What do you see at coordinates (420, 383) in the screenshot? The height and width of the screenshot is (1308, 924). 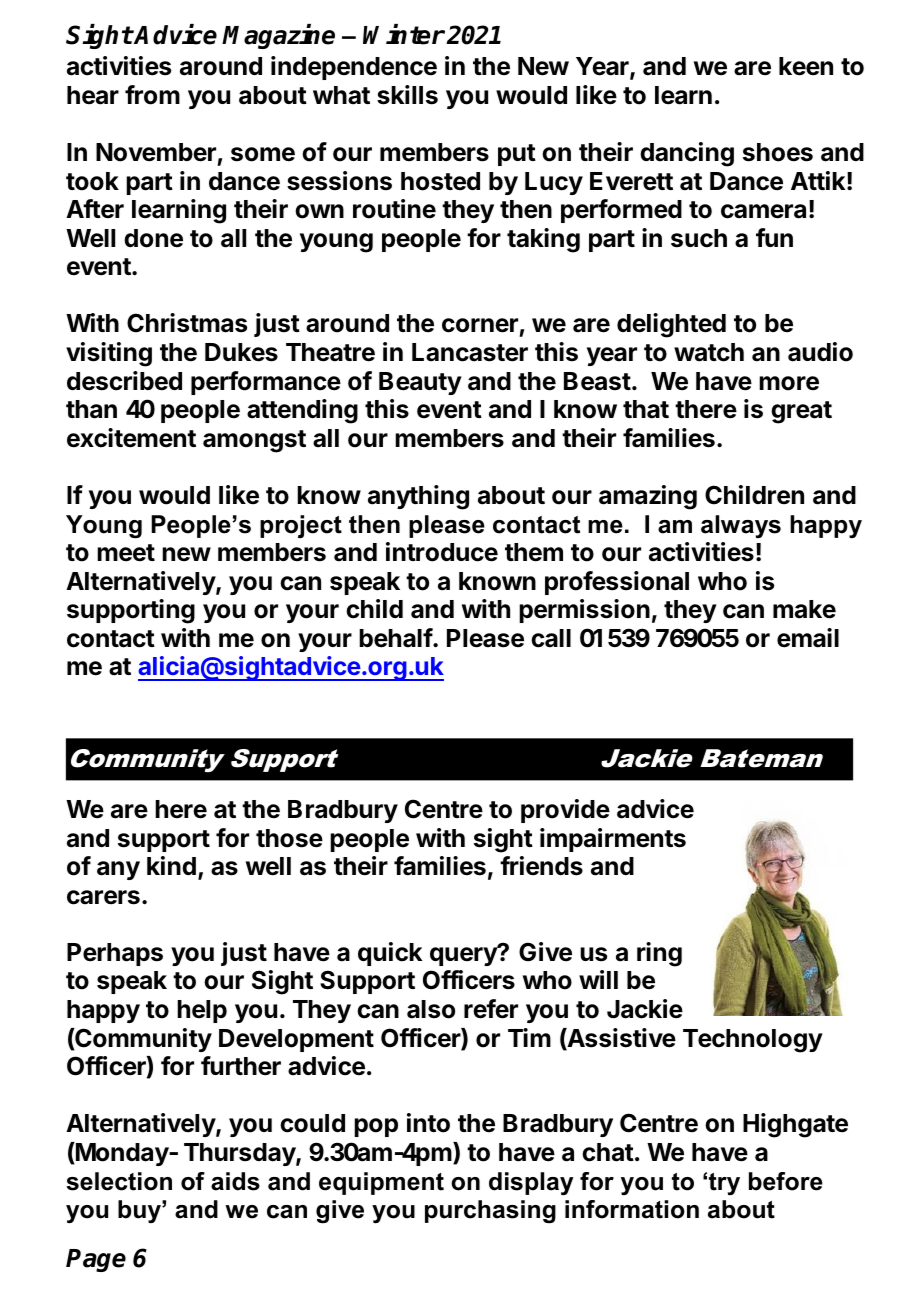 I see `Beauty` at bounding box center [420, 383].
